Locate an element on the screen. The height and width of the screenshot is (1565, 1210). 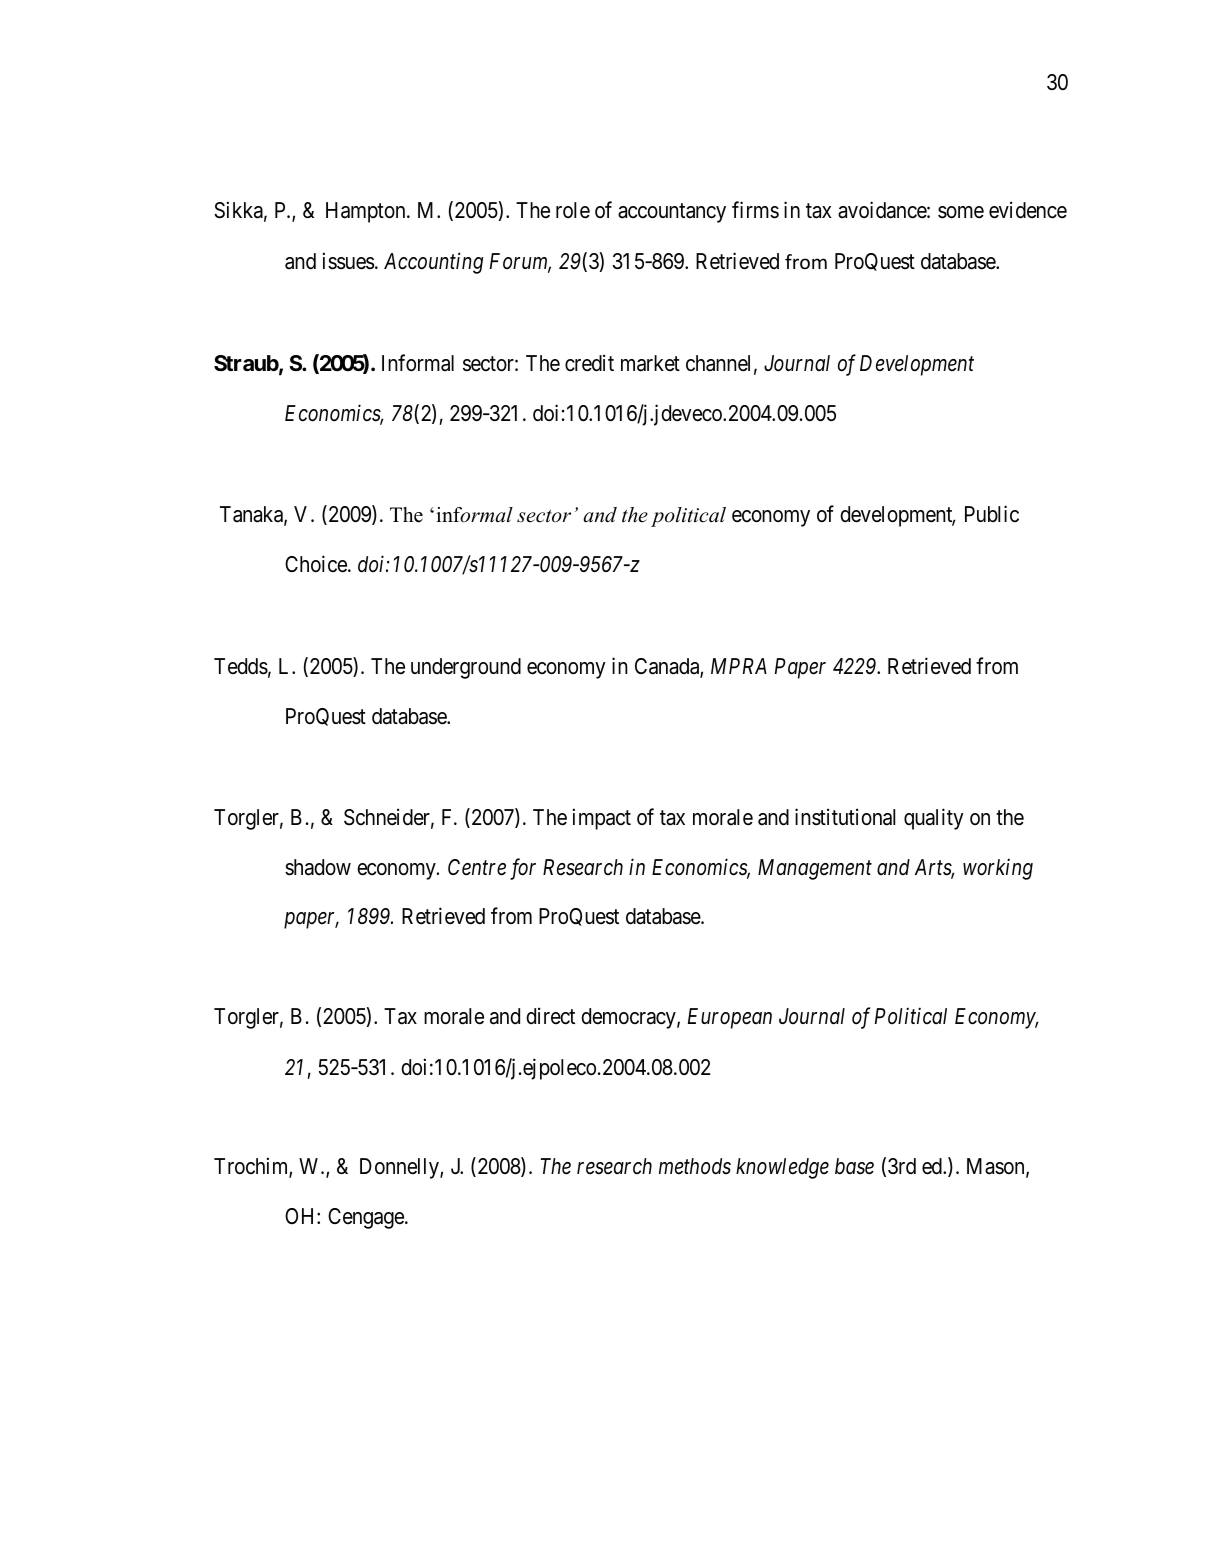
accountancy is located at coordinates (672, 213).
